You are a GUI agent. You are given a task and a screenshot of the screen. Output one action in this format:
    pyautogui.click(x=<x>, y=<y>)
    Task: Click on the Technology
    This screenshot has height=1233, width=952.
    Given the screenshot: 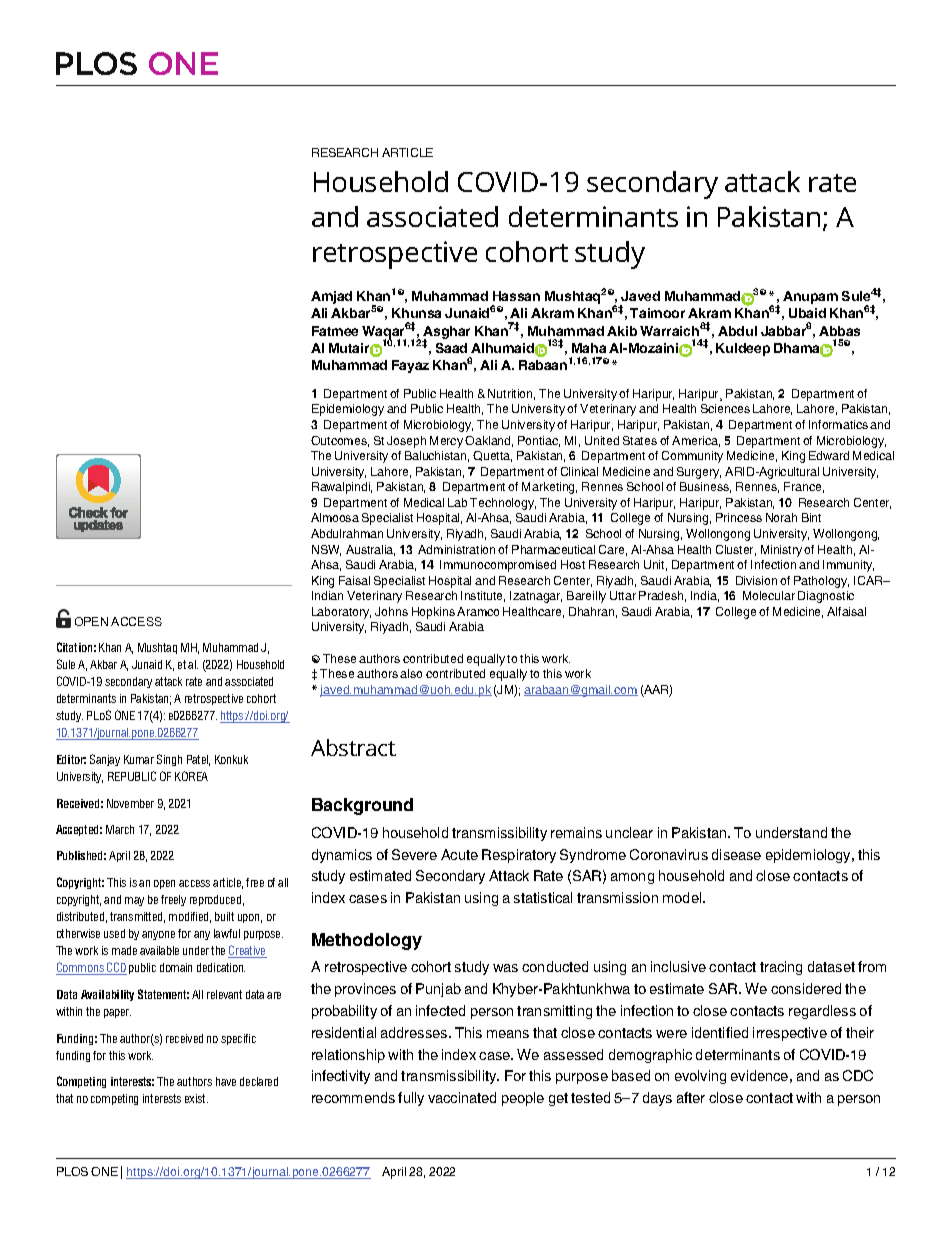 What is the action you would take?
    pyautogui.click(x=503, y=504)
